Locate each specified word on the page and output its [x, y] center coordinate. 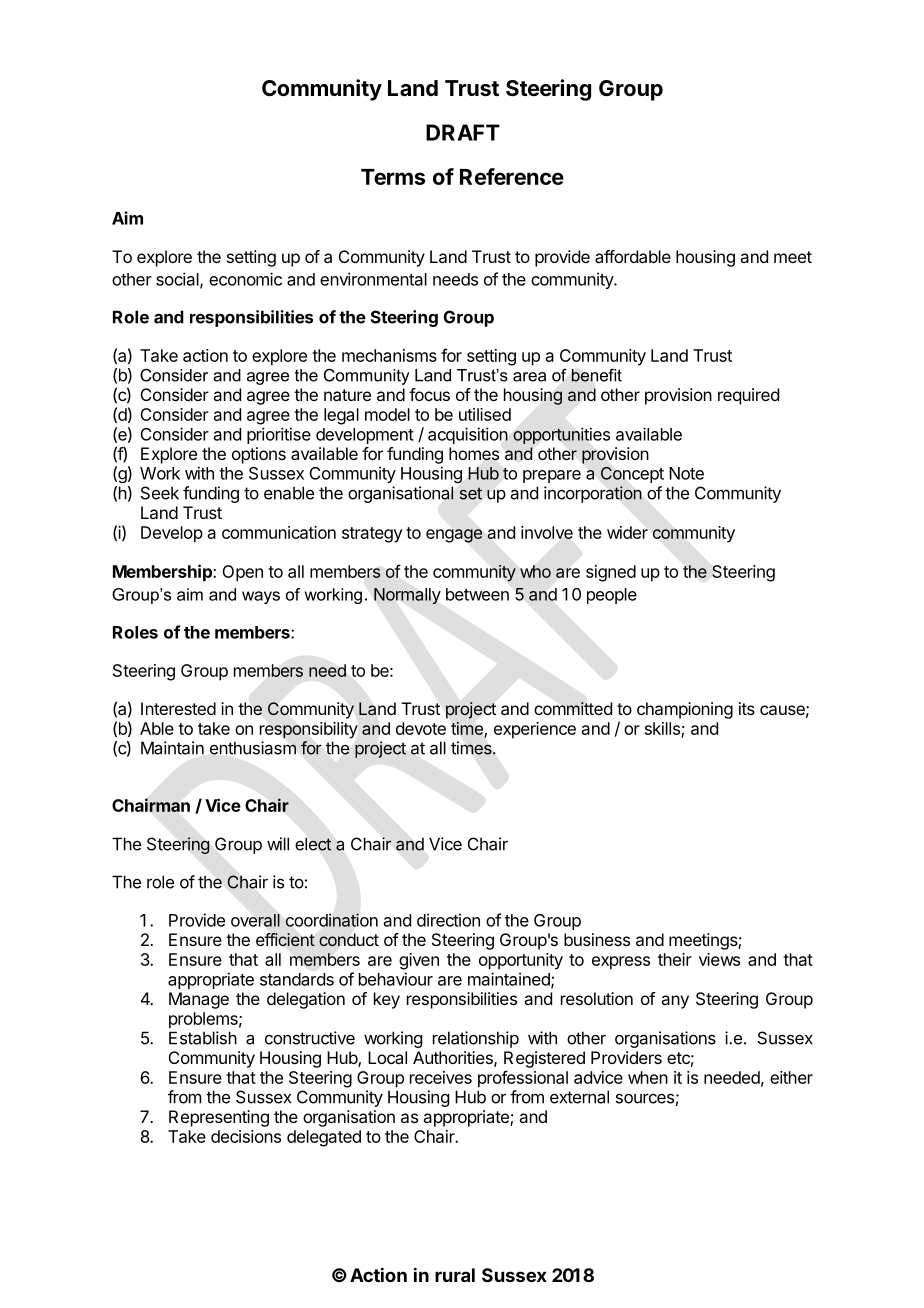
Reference [512, 176]
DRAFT [463, 132]
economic [245, 279]
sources [645, 1098]
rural [455, 1275]
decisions [246, 1136]
